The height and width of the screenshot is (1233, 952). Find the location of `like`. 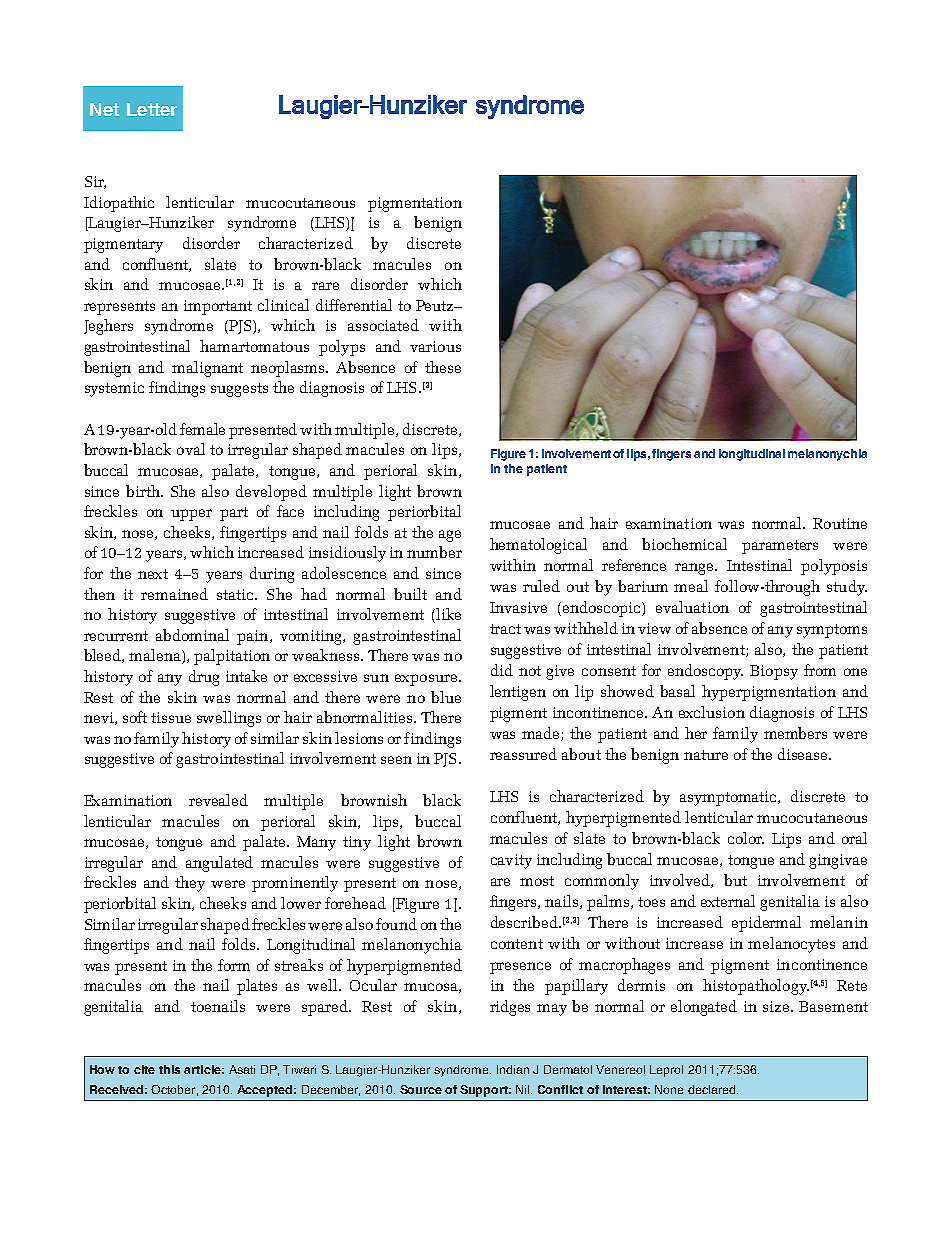

like is located at coordinates (447, 615).
